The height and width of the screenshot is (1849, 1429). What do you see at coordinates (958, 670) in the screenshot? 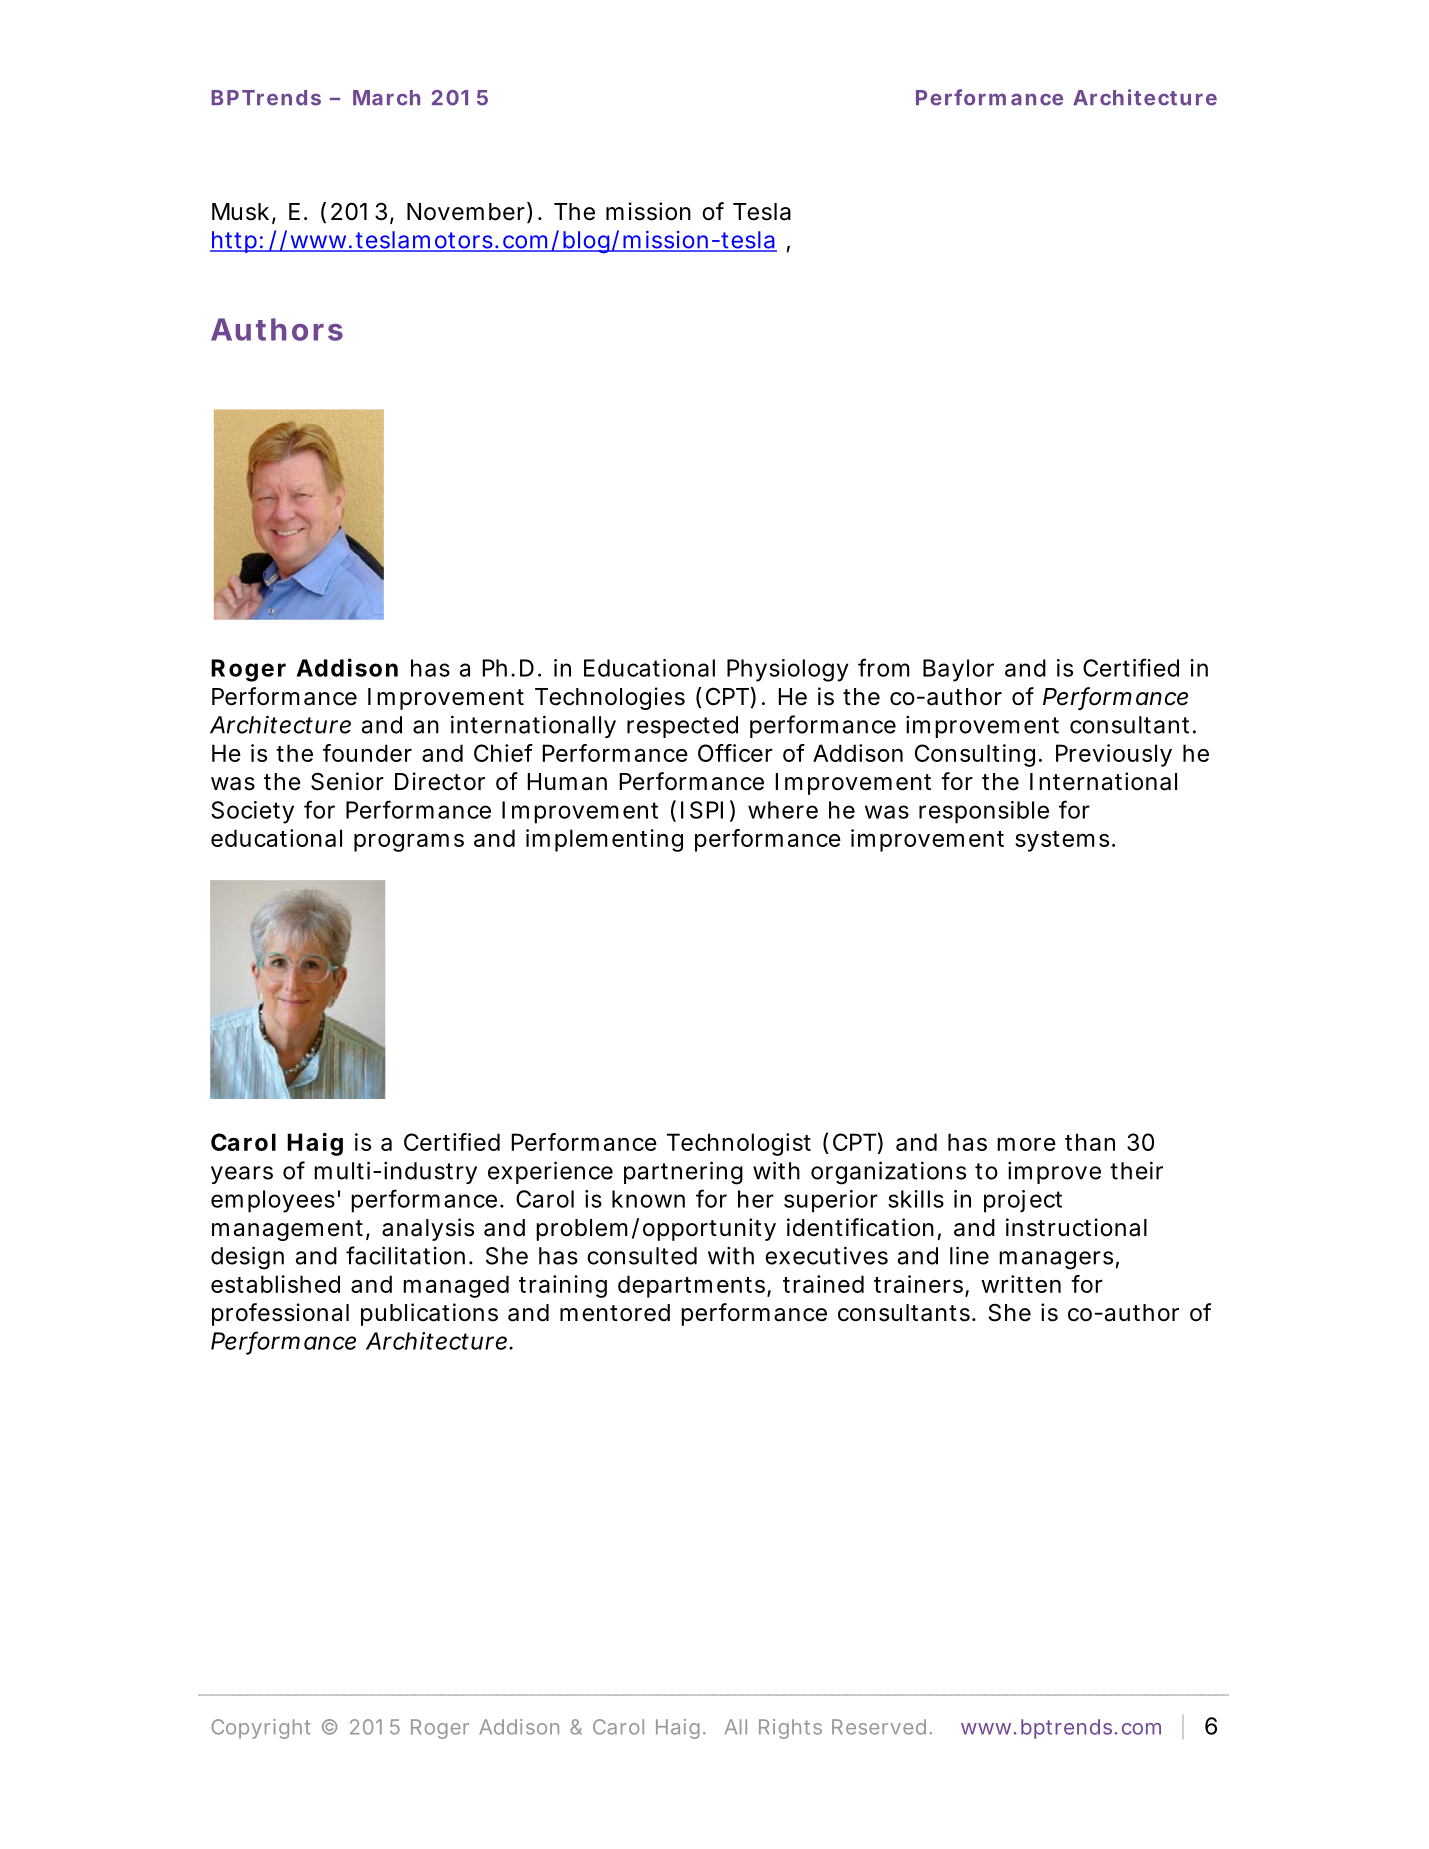
I see `Baylor` at bounding box center [958, 670].
